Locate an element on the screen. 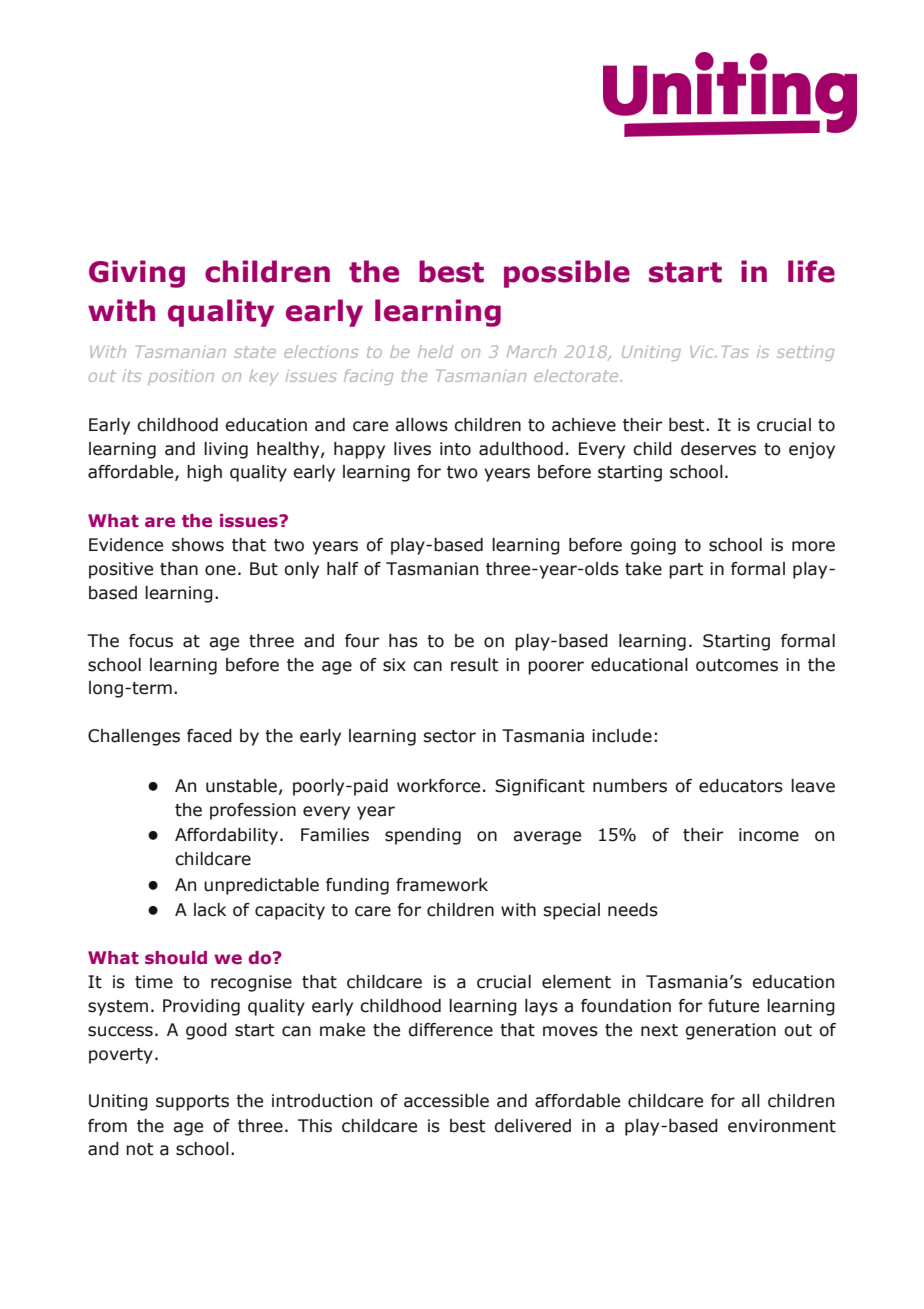  faced is located at coordinates (209, 736).
